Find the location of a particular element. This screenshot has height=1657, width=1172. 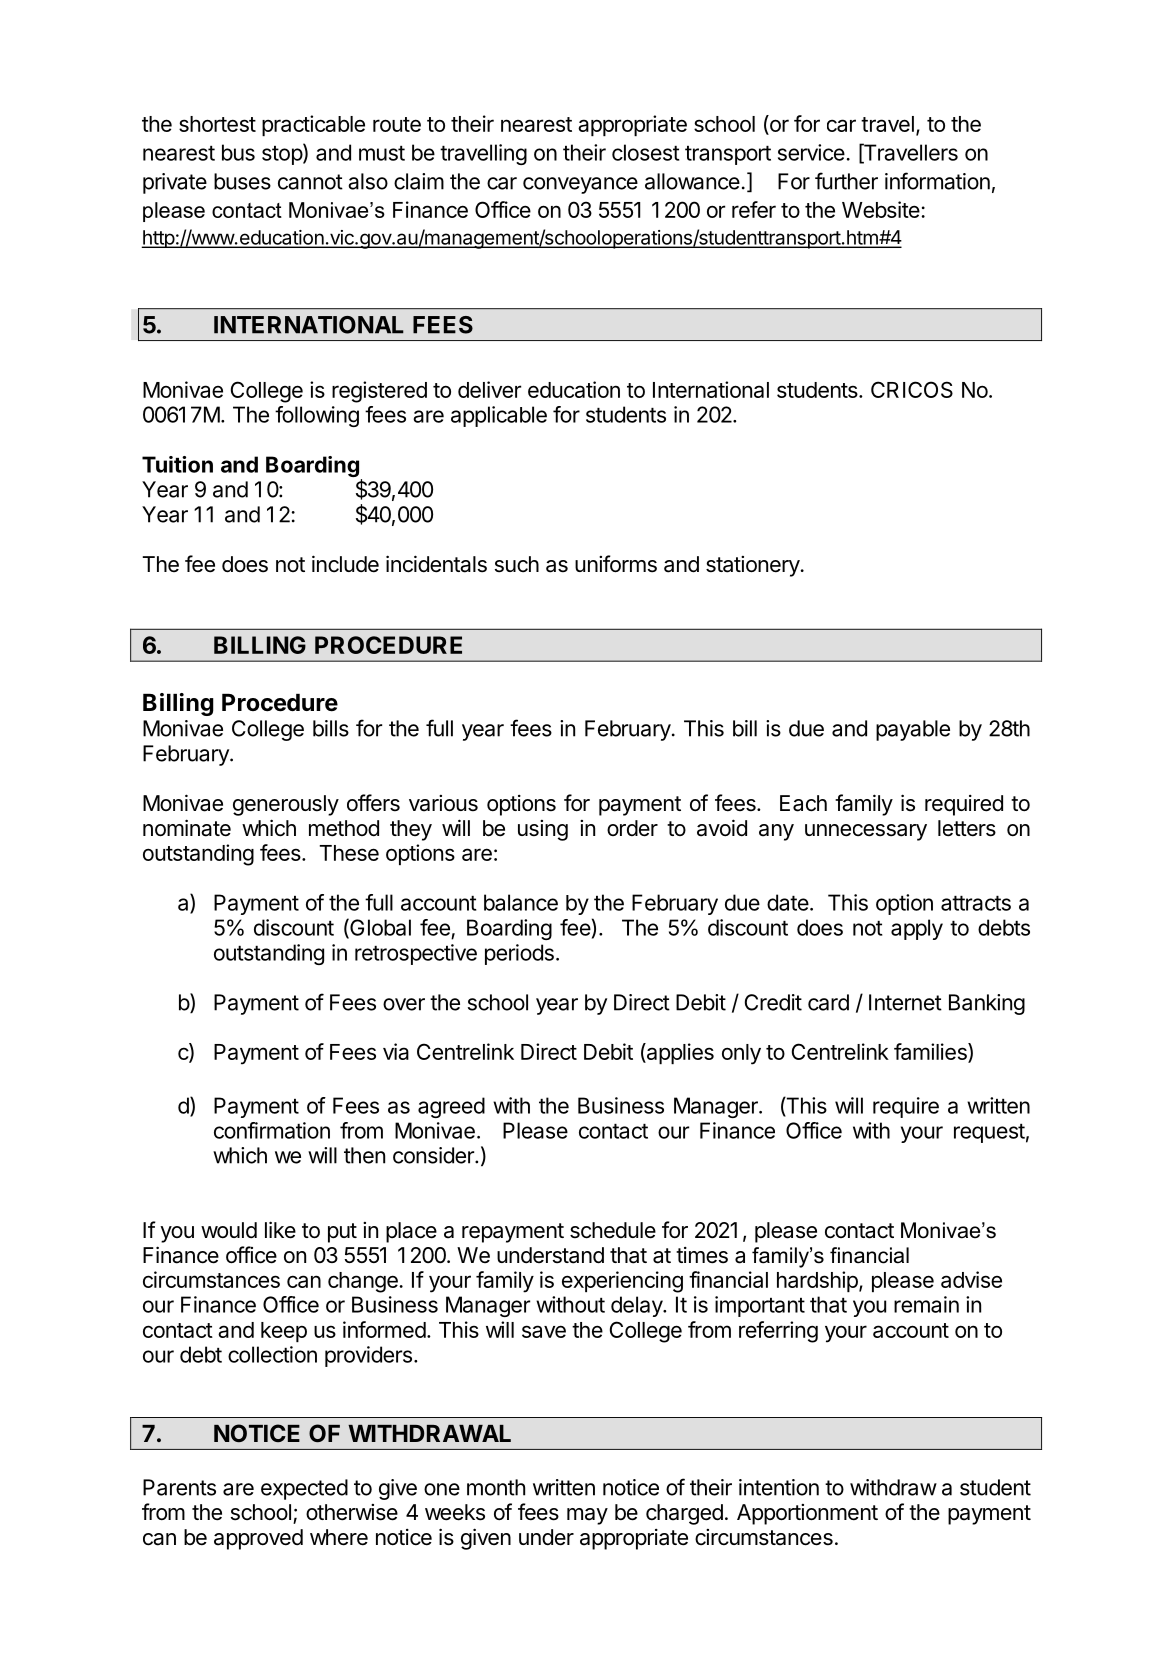

schedule is located at coordinates (613, 1230).
